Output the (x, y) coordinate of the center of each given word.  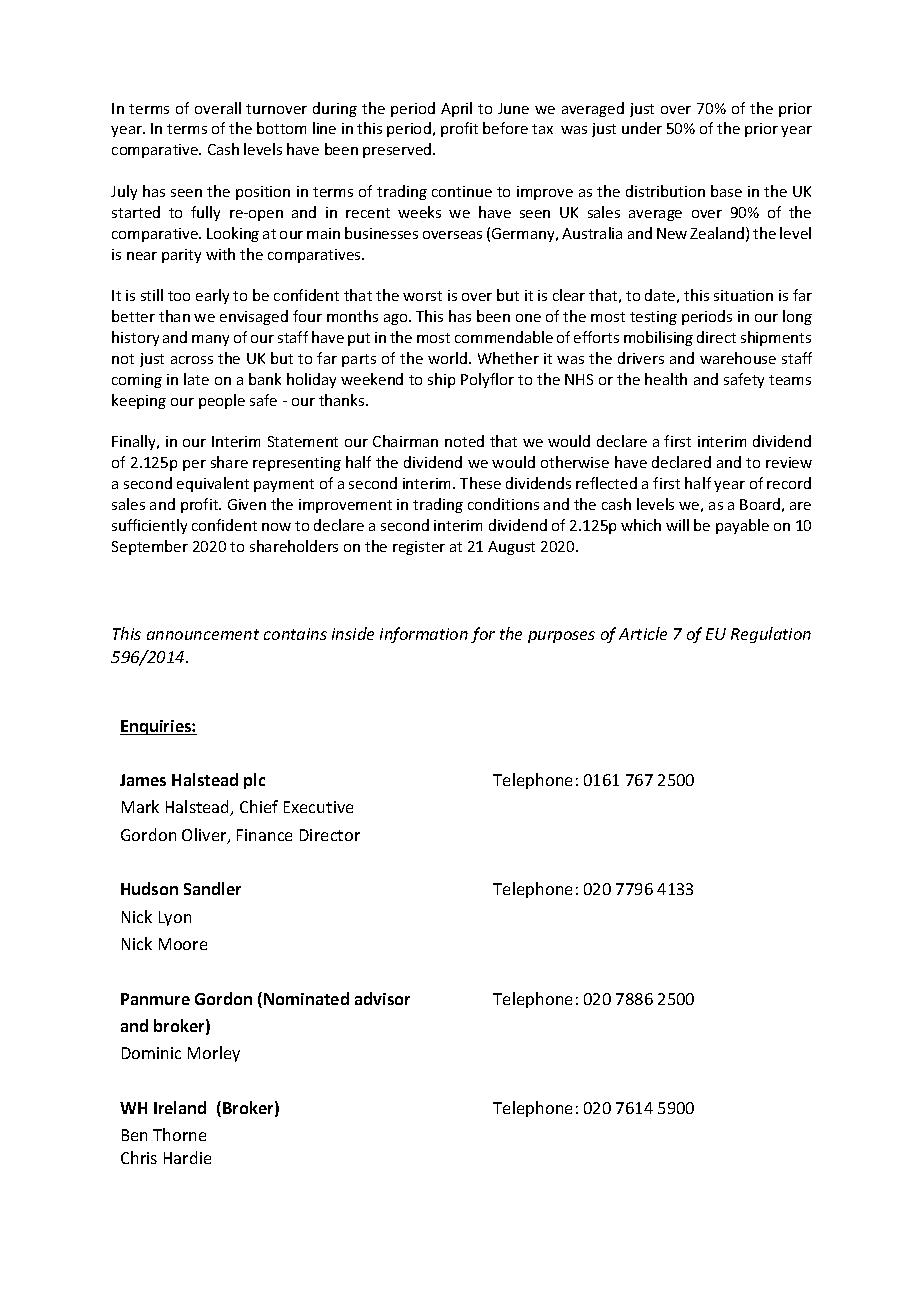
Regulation (771, 635)
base (726, 191)
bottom (281, 128)
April (456, 109)
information (424, 635)
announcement (203, 634)
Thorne (179, 1134)
